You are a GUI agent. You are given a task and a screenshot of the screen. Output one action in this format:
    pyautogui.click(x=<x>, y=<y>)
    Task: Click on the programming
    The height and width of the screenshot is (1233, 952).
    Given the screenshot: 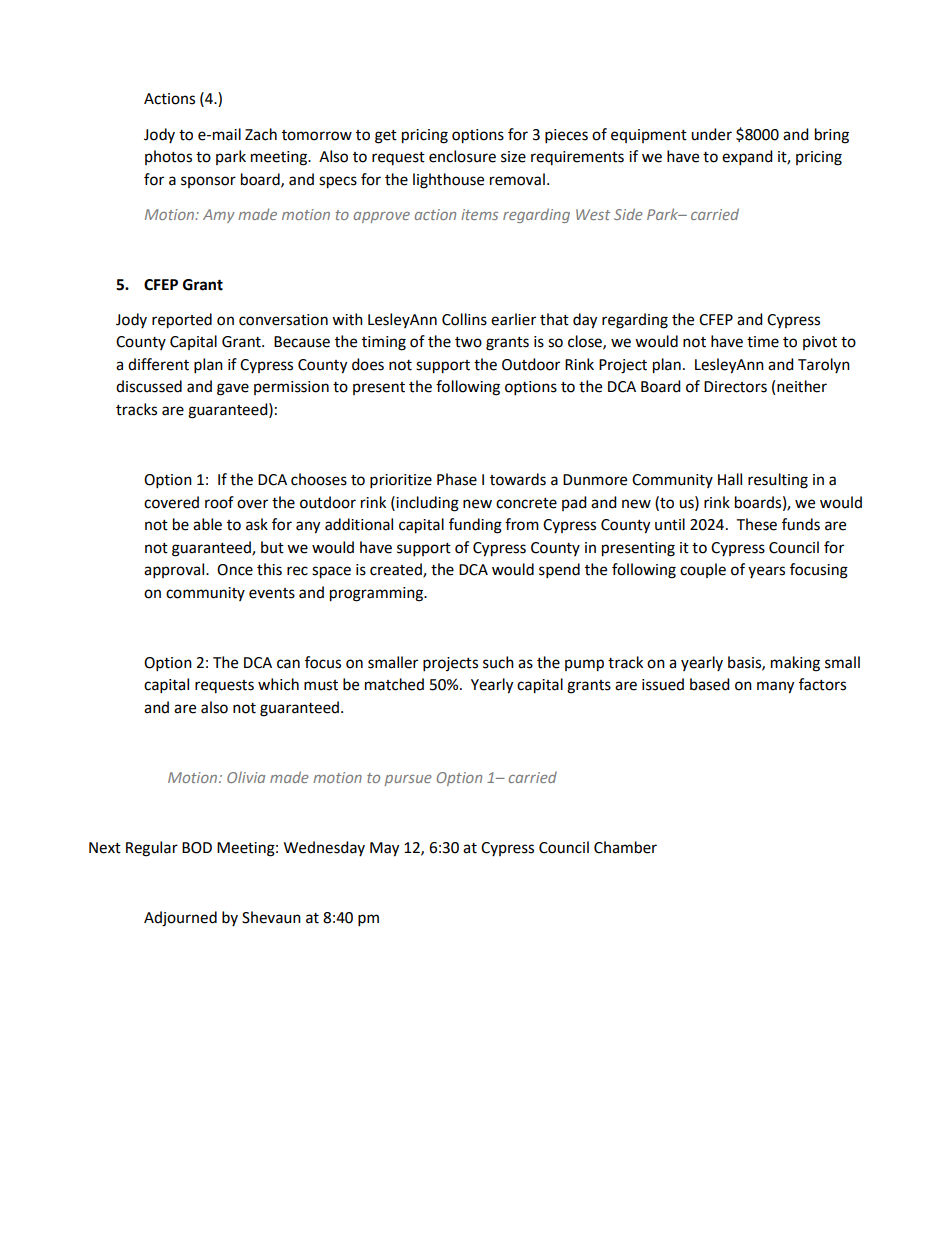 What is the action you would take?
    pyautogui.click(x=377, y=594)
